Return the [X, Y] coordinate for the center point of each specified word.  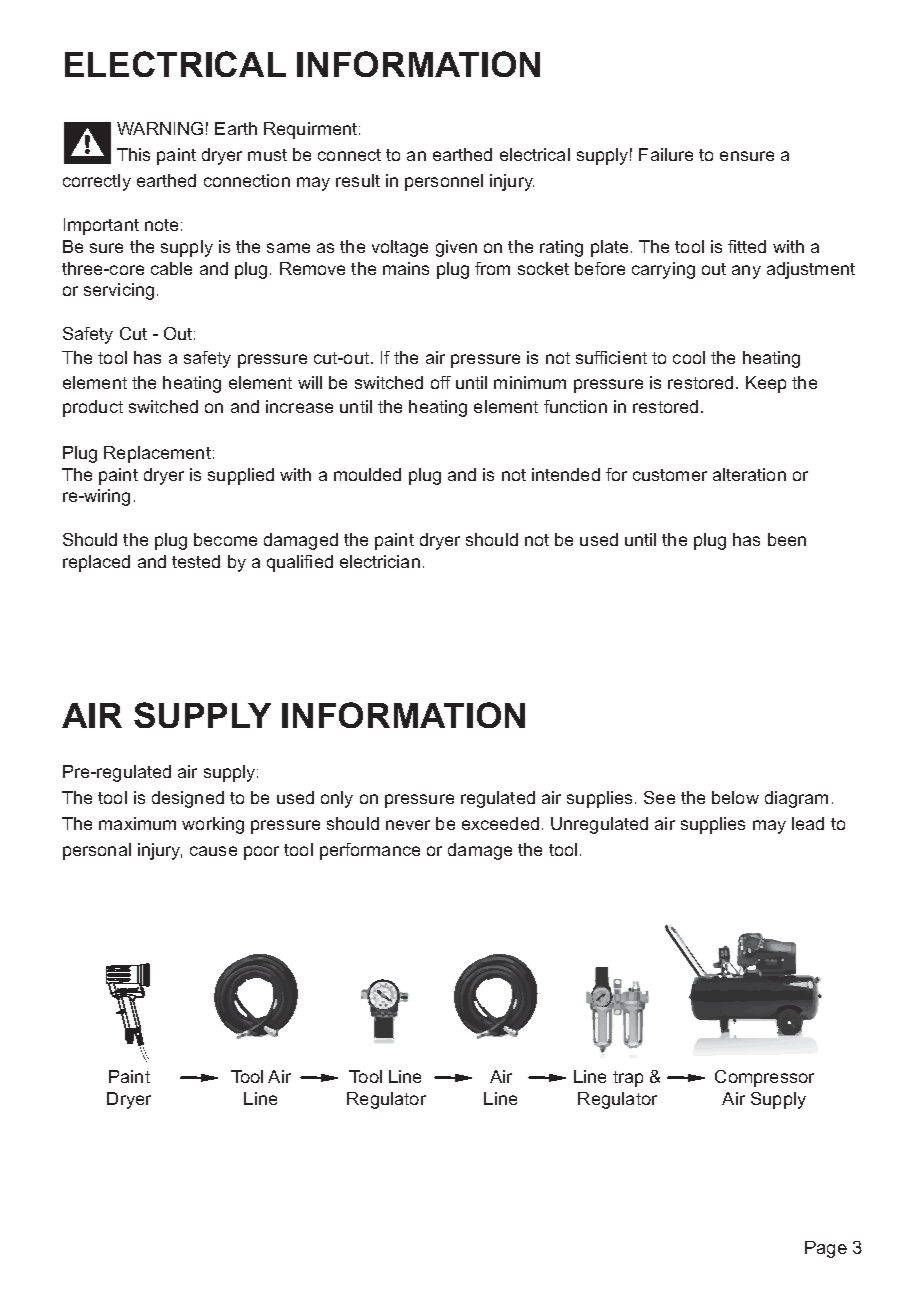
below [735, 797]
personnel [444, 182]
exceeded [500, 823]
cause [213, 851]
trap [628, 1079]
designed [188, 799]
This [133, 154]
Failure [666, 154]
